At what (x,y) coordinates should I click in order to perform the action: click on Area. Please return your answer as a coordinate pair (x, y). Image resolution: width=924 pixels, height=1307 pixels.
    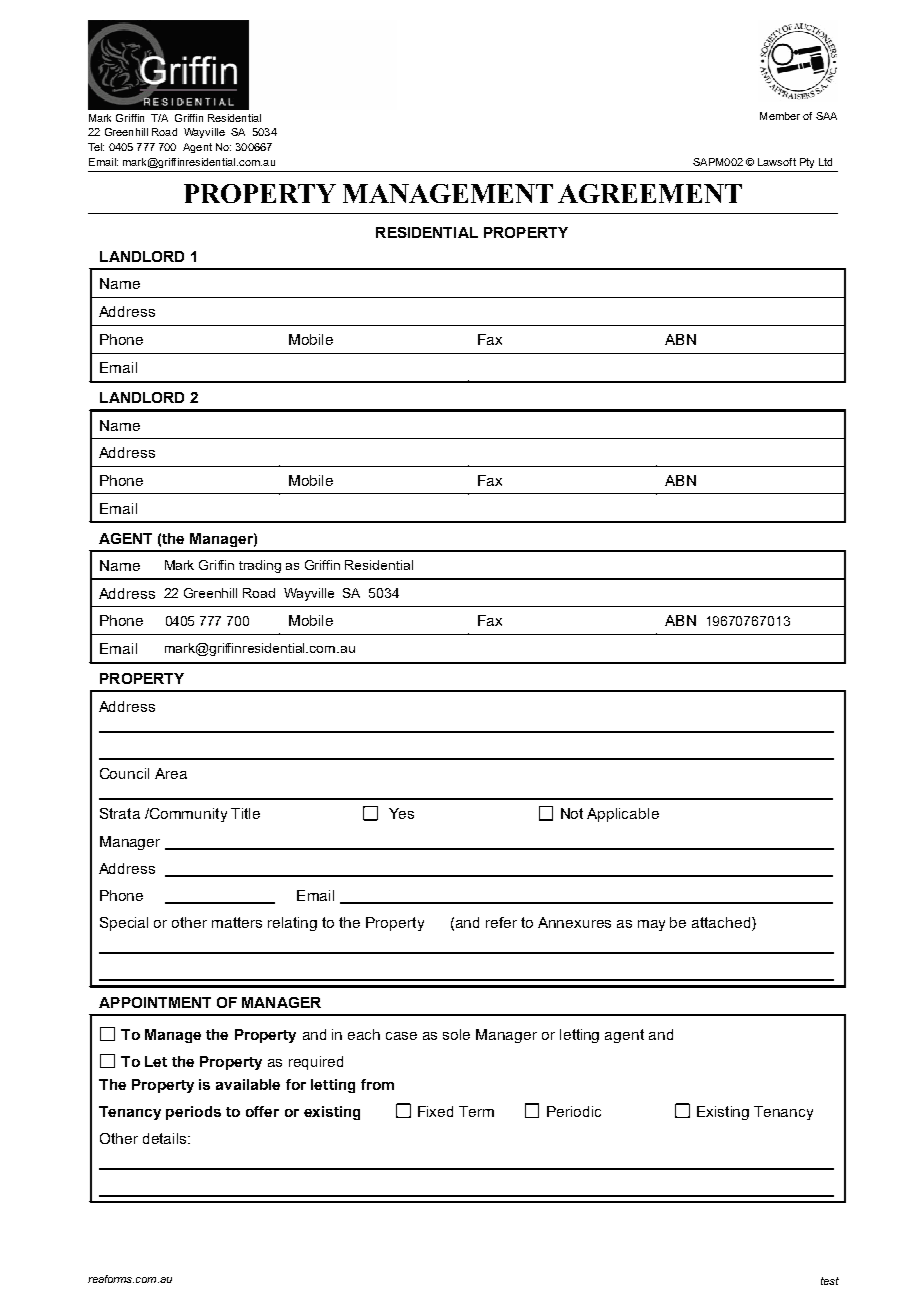
    Looking at the image, I should click on (171, 773).
